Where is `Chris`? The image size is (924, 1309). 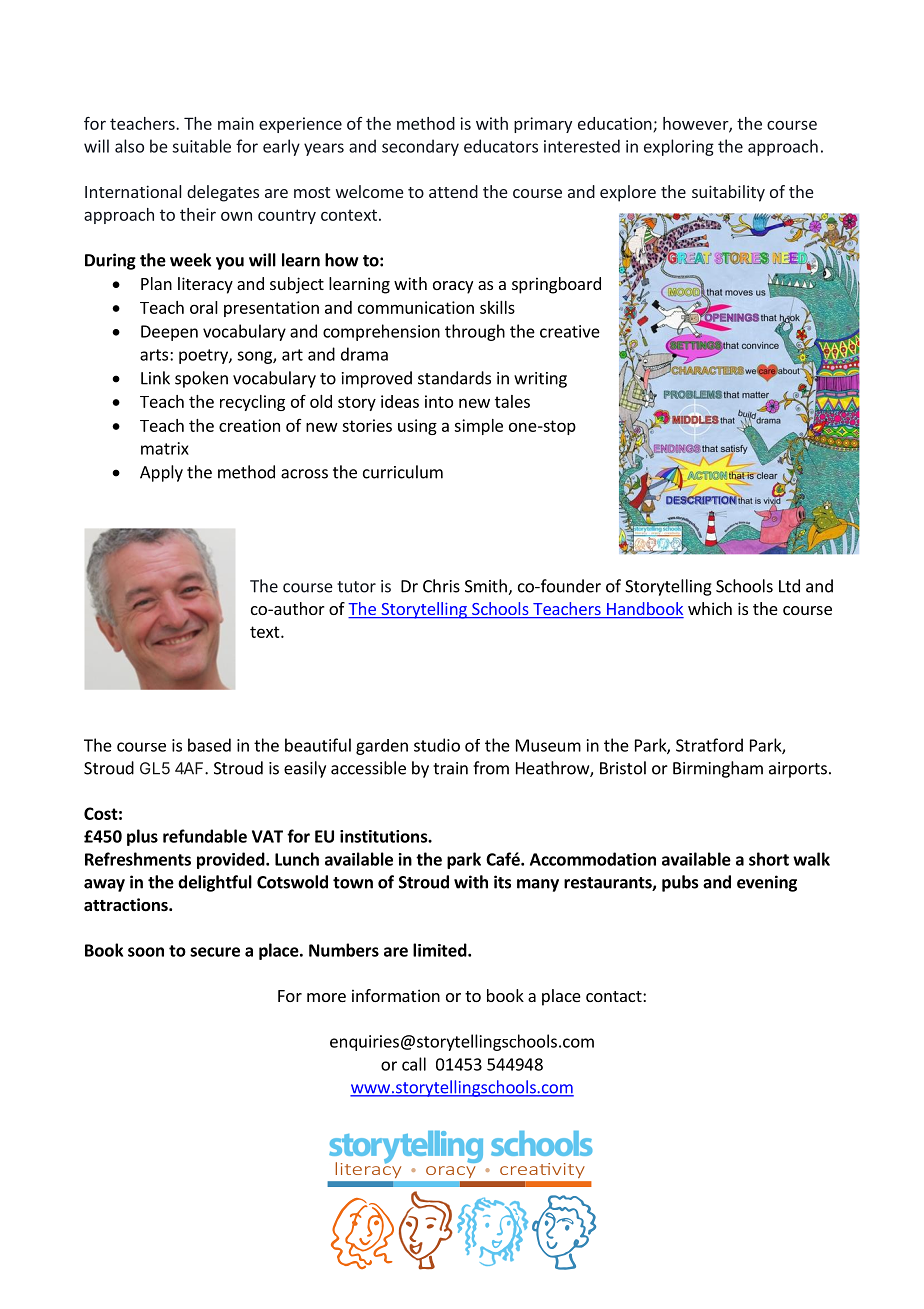 Chris is located at coordinates (441, 586).
